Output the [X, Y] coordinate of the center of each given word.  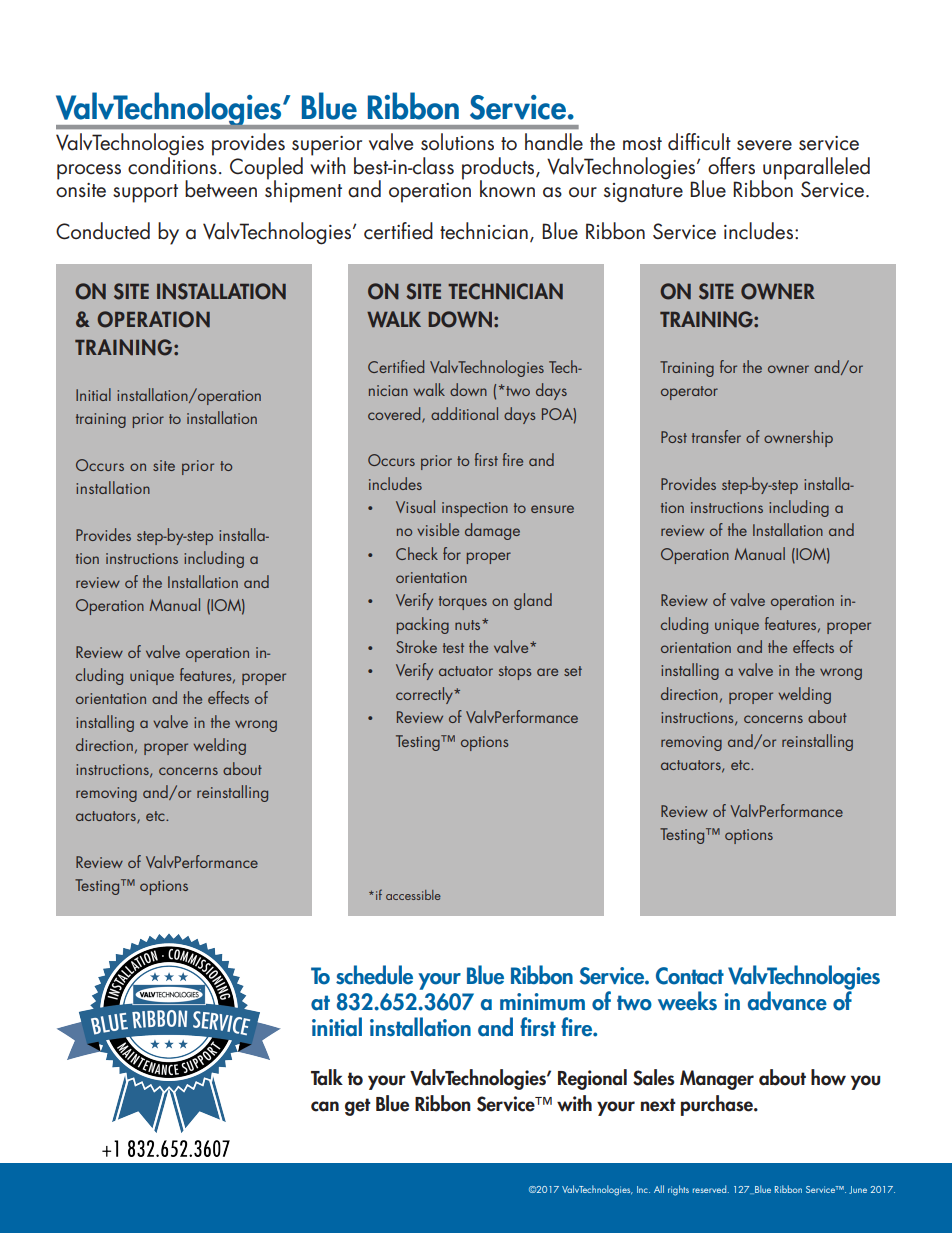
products [499, 169]
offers [731, 166]
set [573, 671]
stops [515, 673]
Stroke [416, 646]
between [221, 189]
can [325, 1106]
